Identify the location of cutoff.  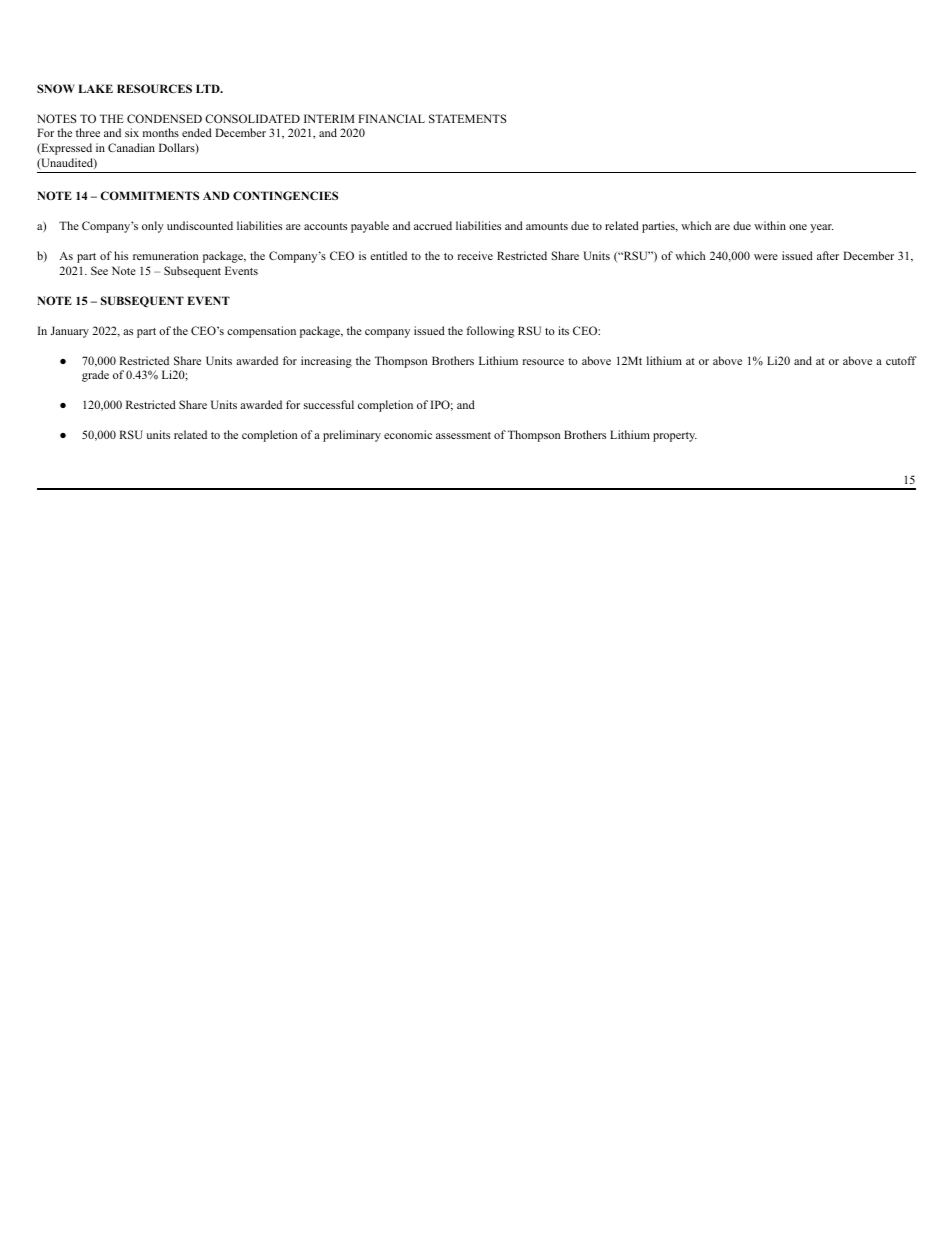
(901, 360).
